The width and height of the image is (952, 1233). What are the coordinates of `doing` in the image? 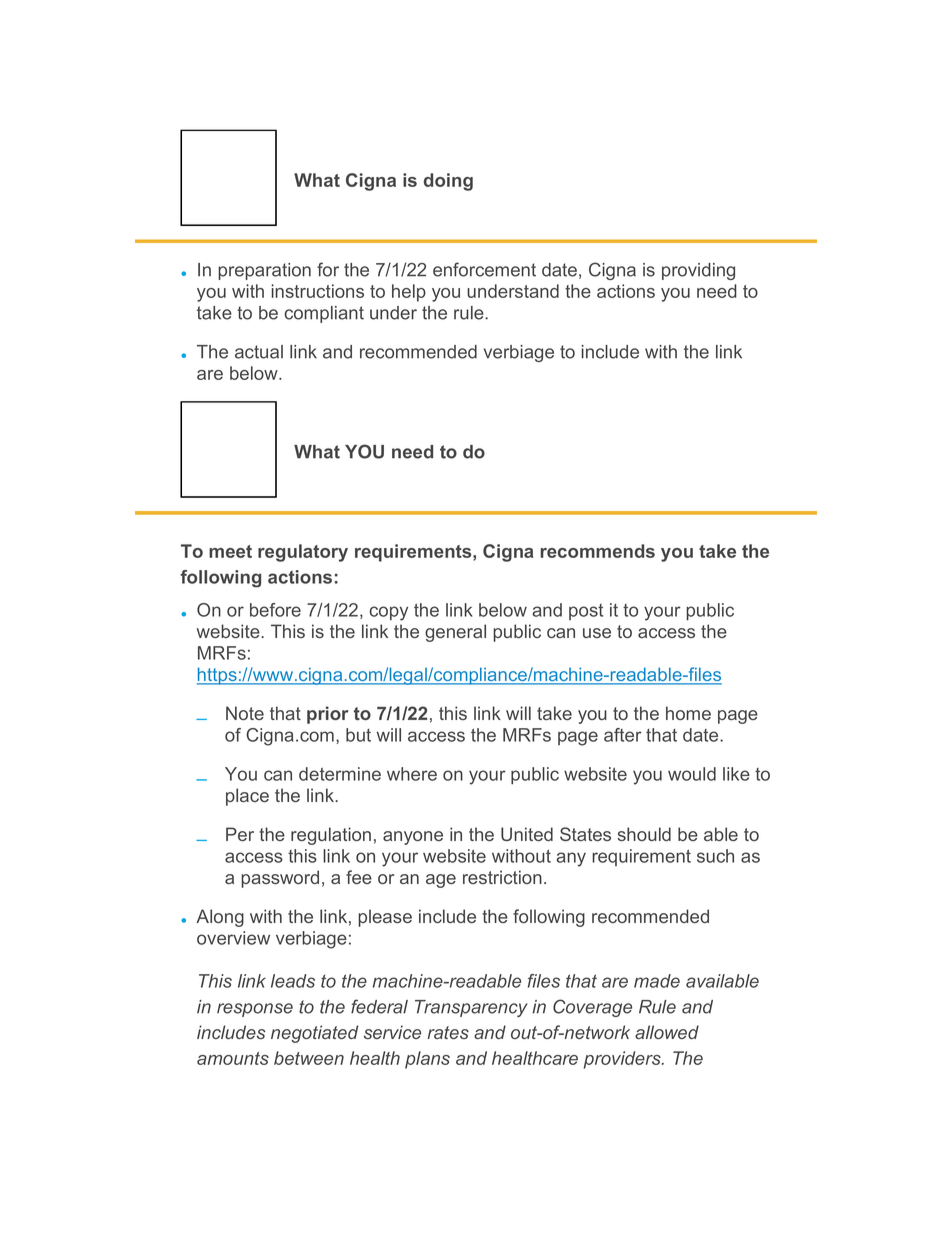 It's located at (448, 182).
